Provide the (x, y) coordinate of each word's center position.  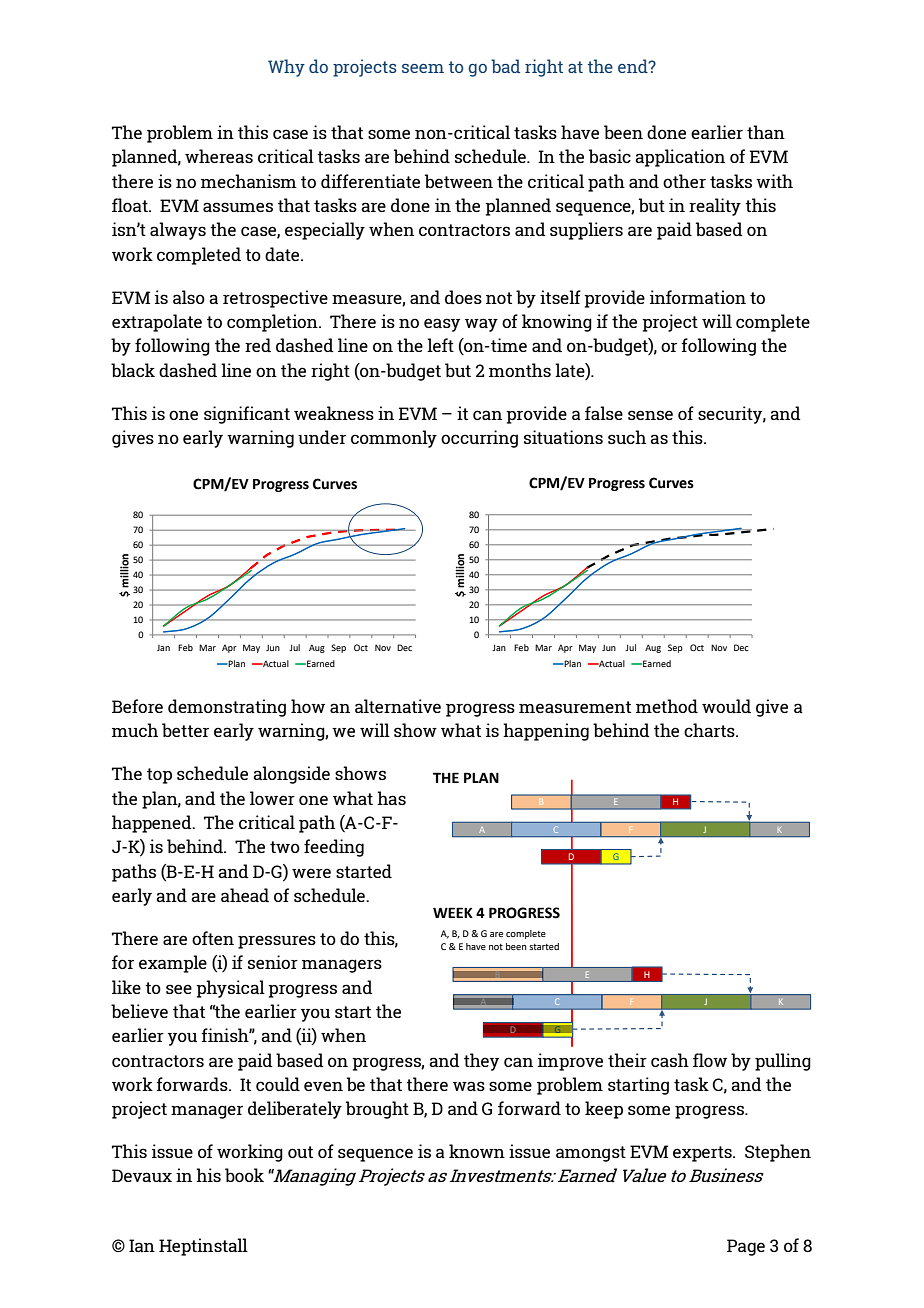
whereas (219, 156)
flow (710, 1060)
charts (710, 730)
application (680, 158)
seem (423, 68)
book (244, 1175)
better (185, 730)
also (189, 297)
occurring (479, 439)
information (698, 297)
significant (247, 415)
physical (230, 989)
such (627, 437)
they (481, 1062)
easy (442, 325)
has (391, 798)
